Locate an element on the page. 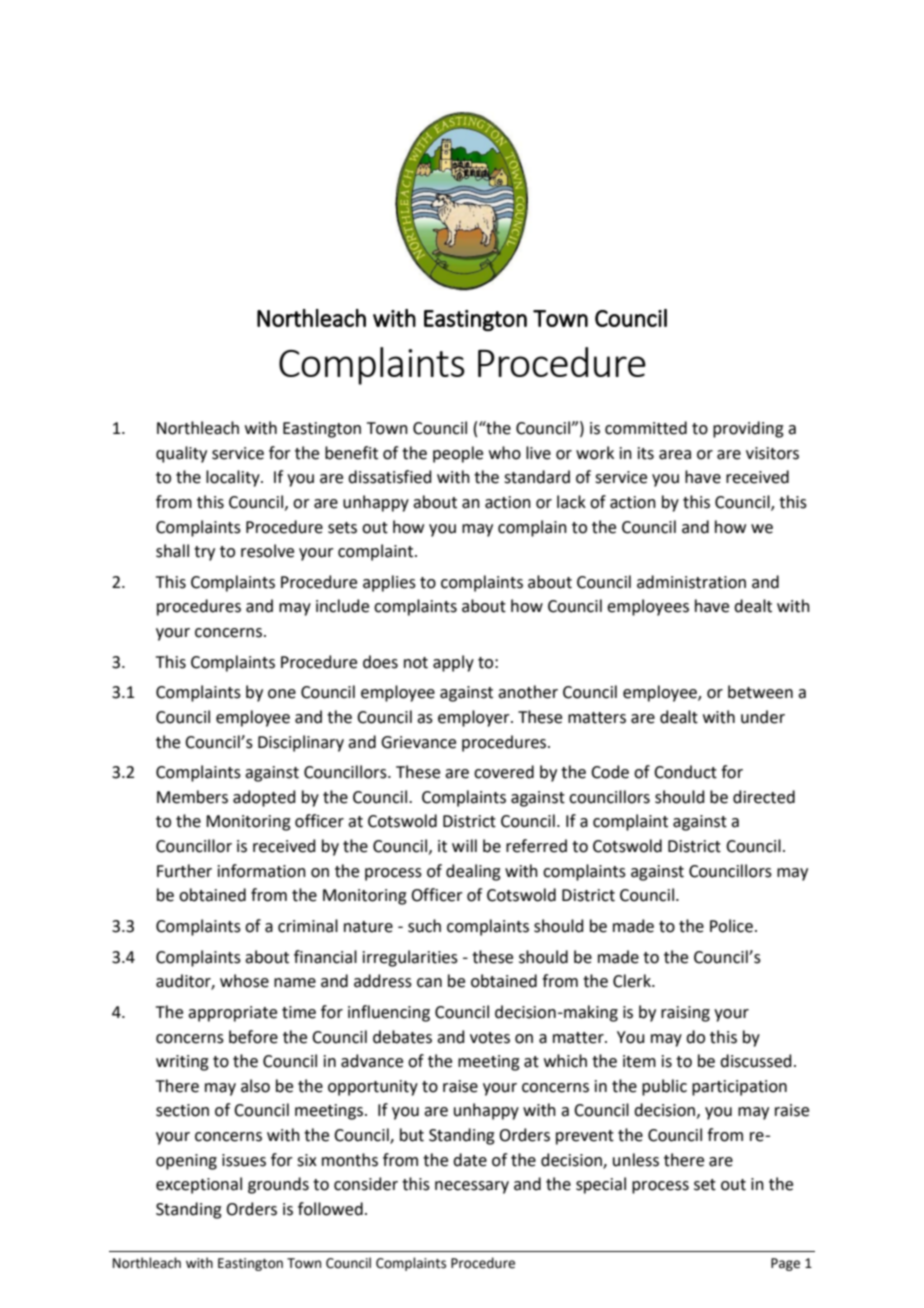  necessary is located at coordinates (472, 1187).
